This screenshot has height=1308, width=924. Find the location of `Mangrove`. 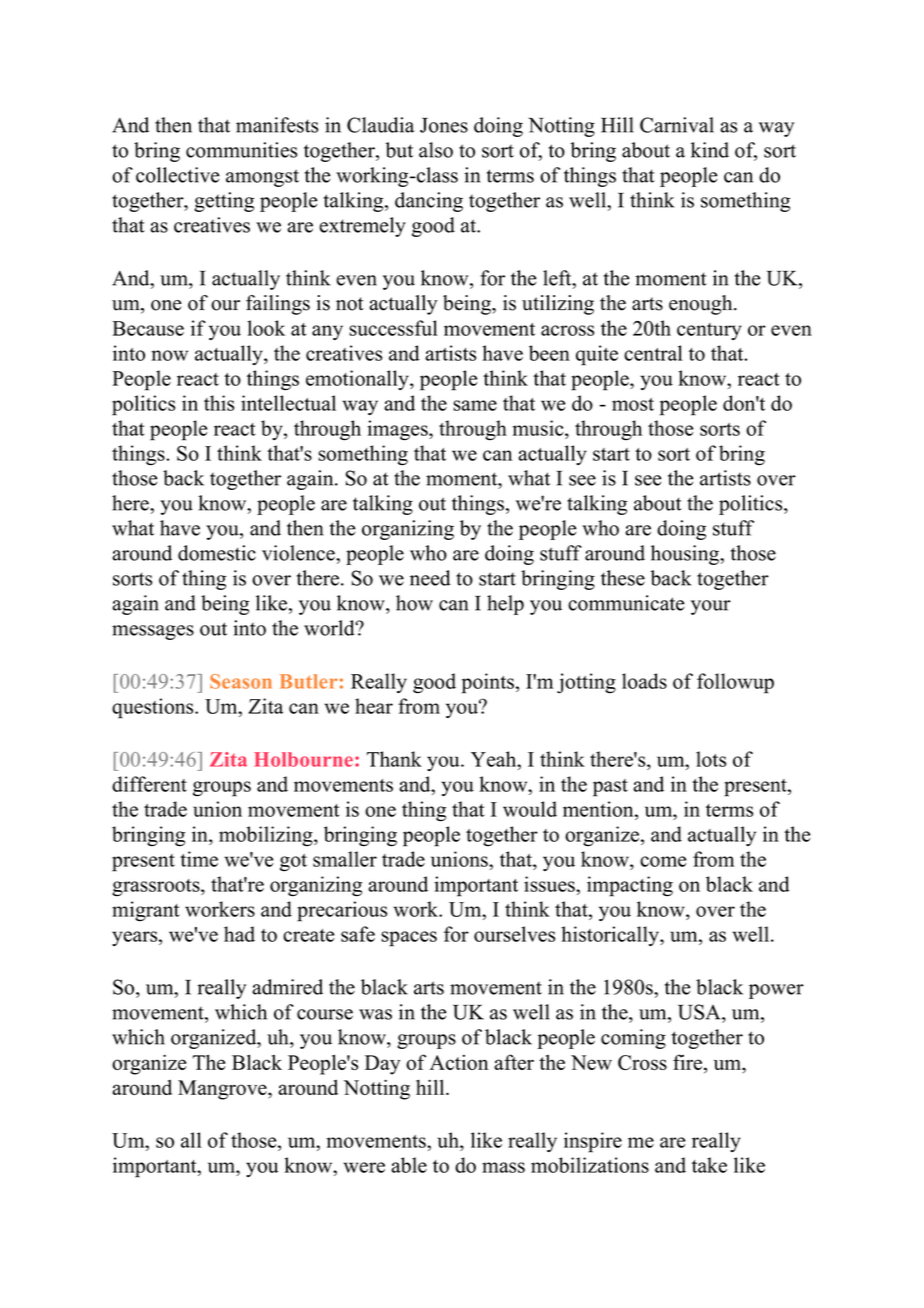

Mangrove is located at coordinates (223, 1090).
